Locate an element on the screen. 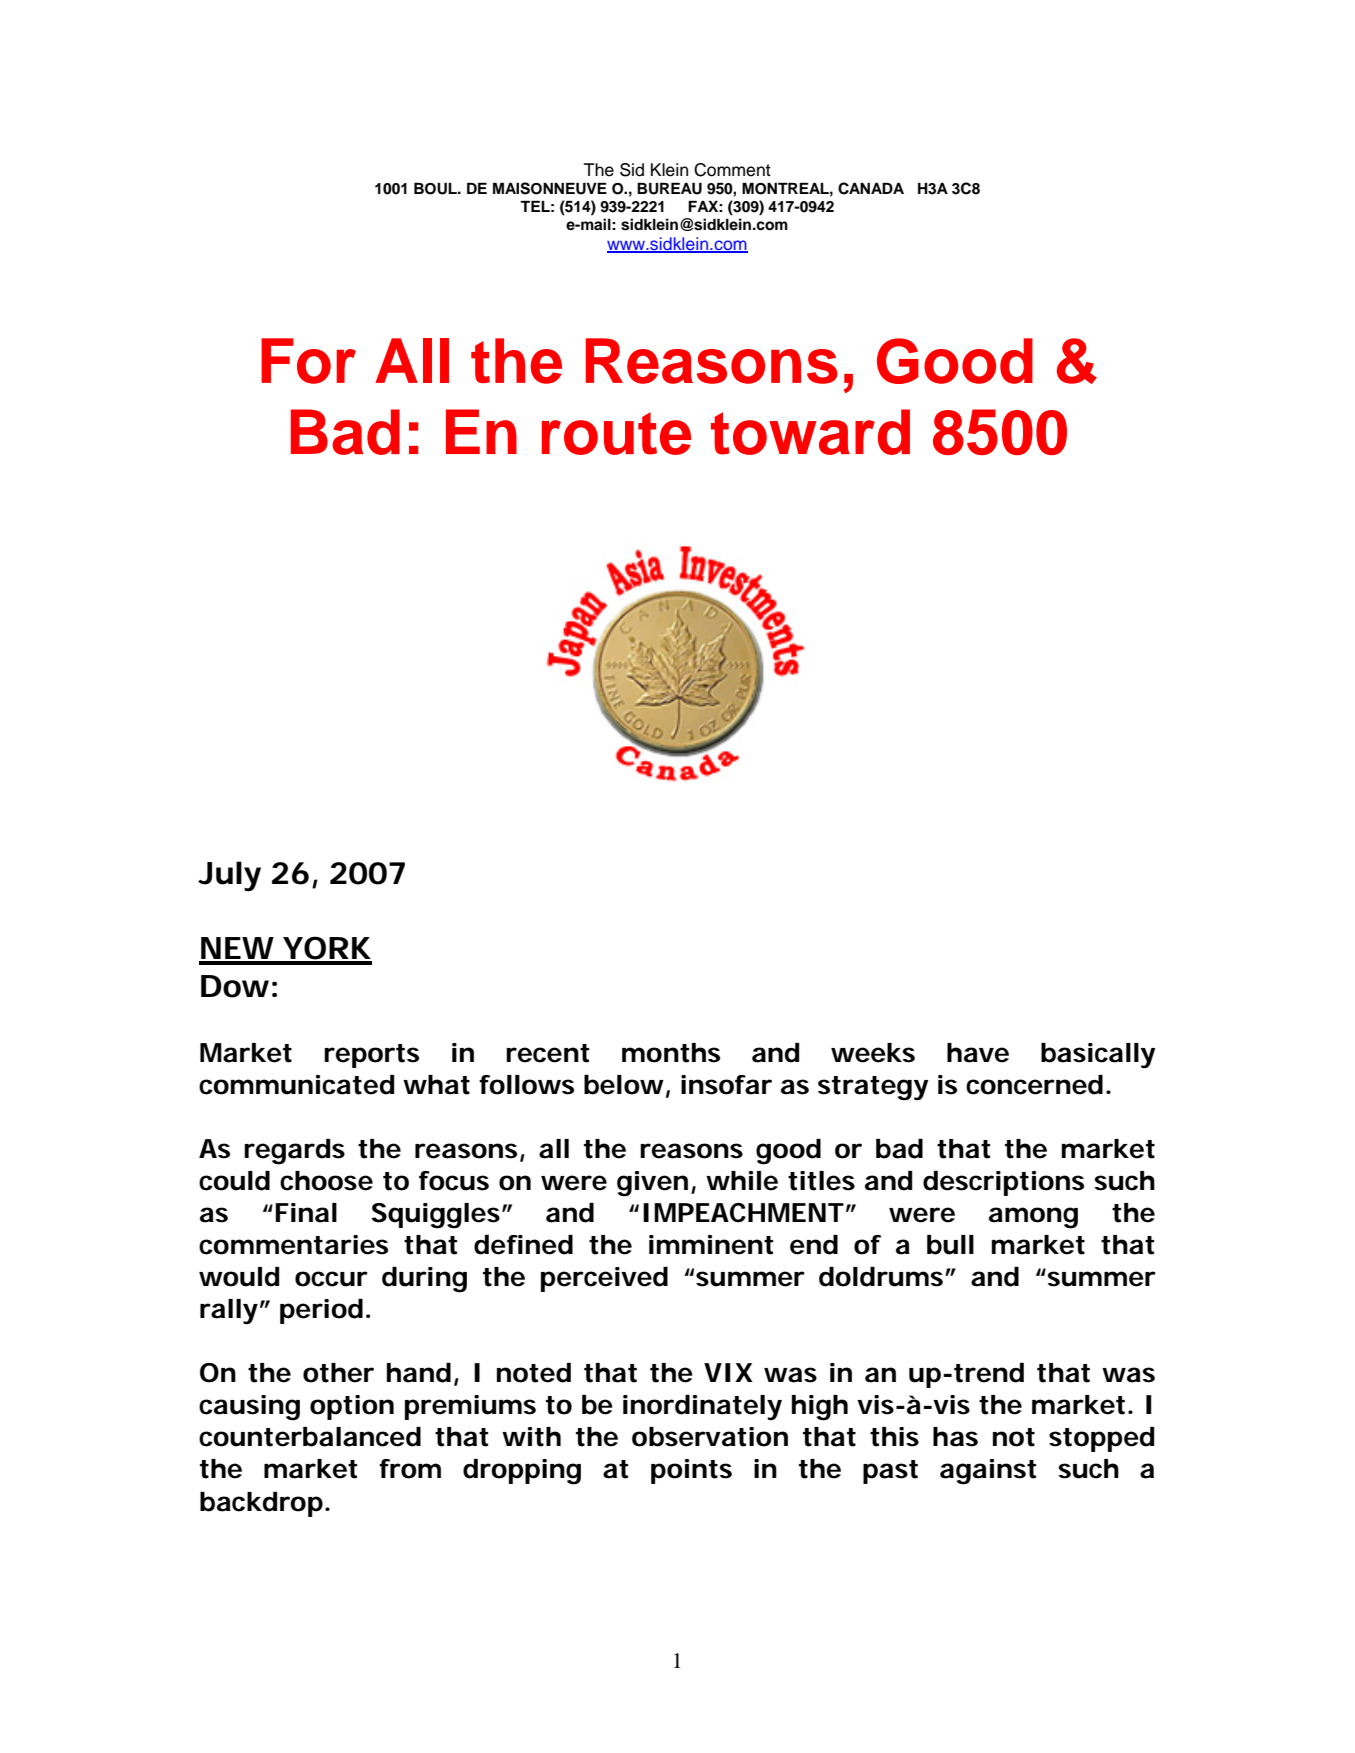  For is located at coordinates (308, 361).
